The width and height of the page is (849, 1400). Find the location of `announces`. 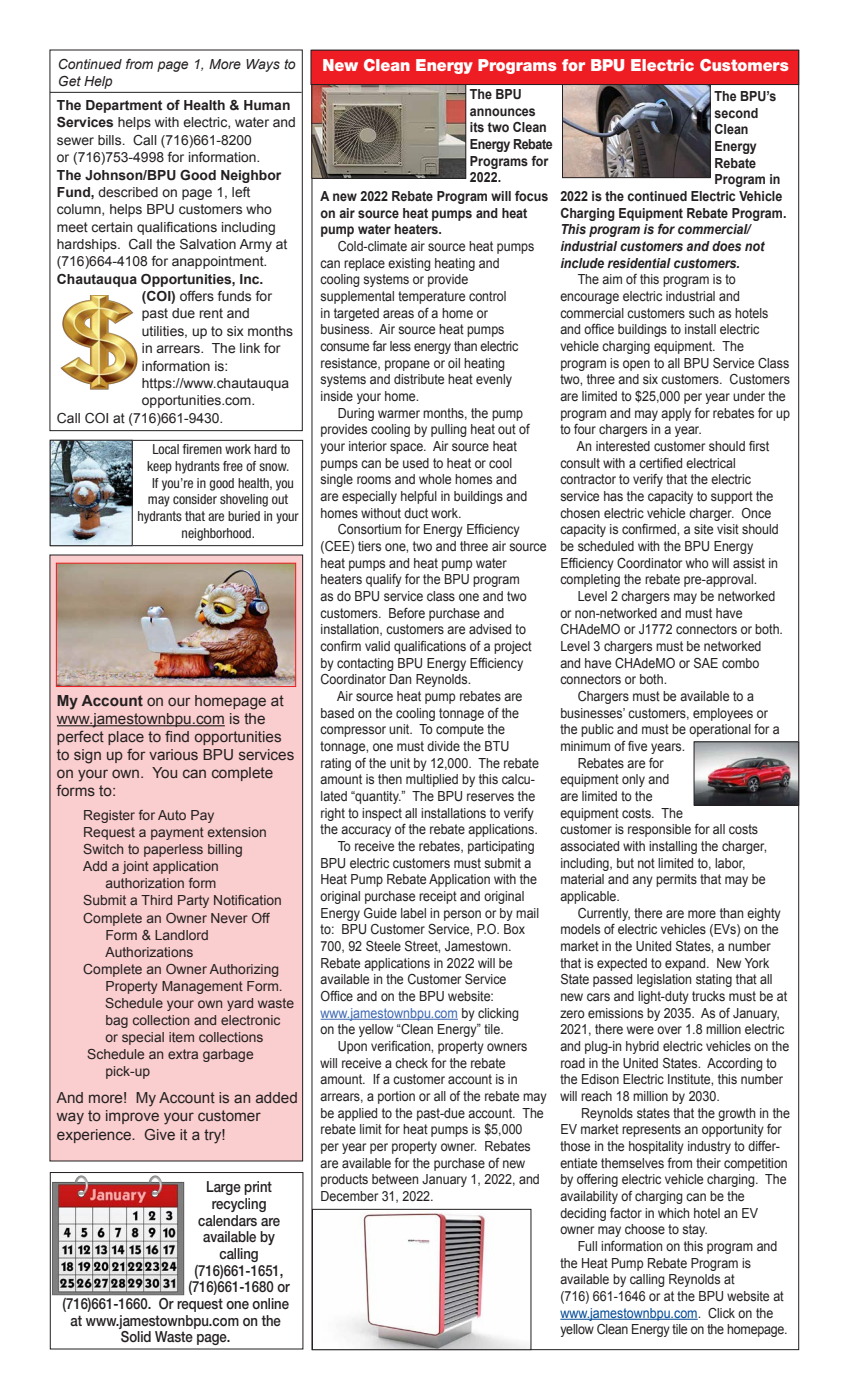

announces is located at coordinates (502, 112).
